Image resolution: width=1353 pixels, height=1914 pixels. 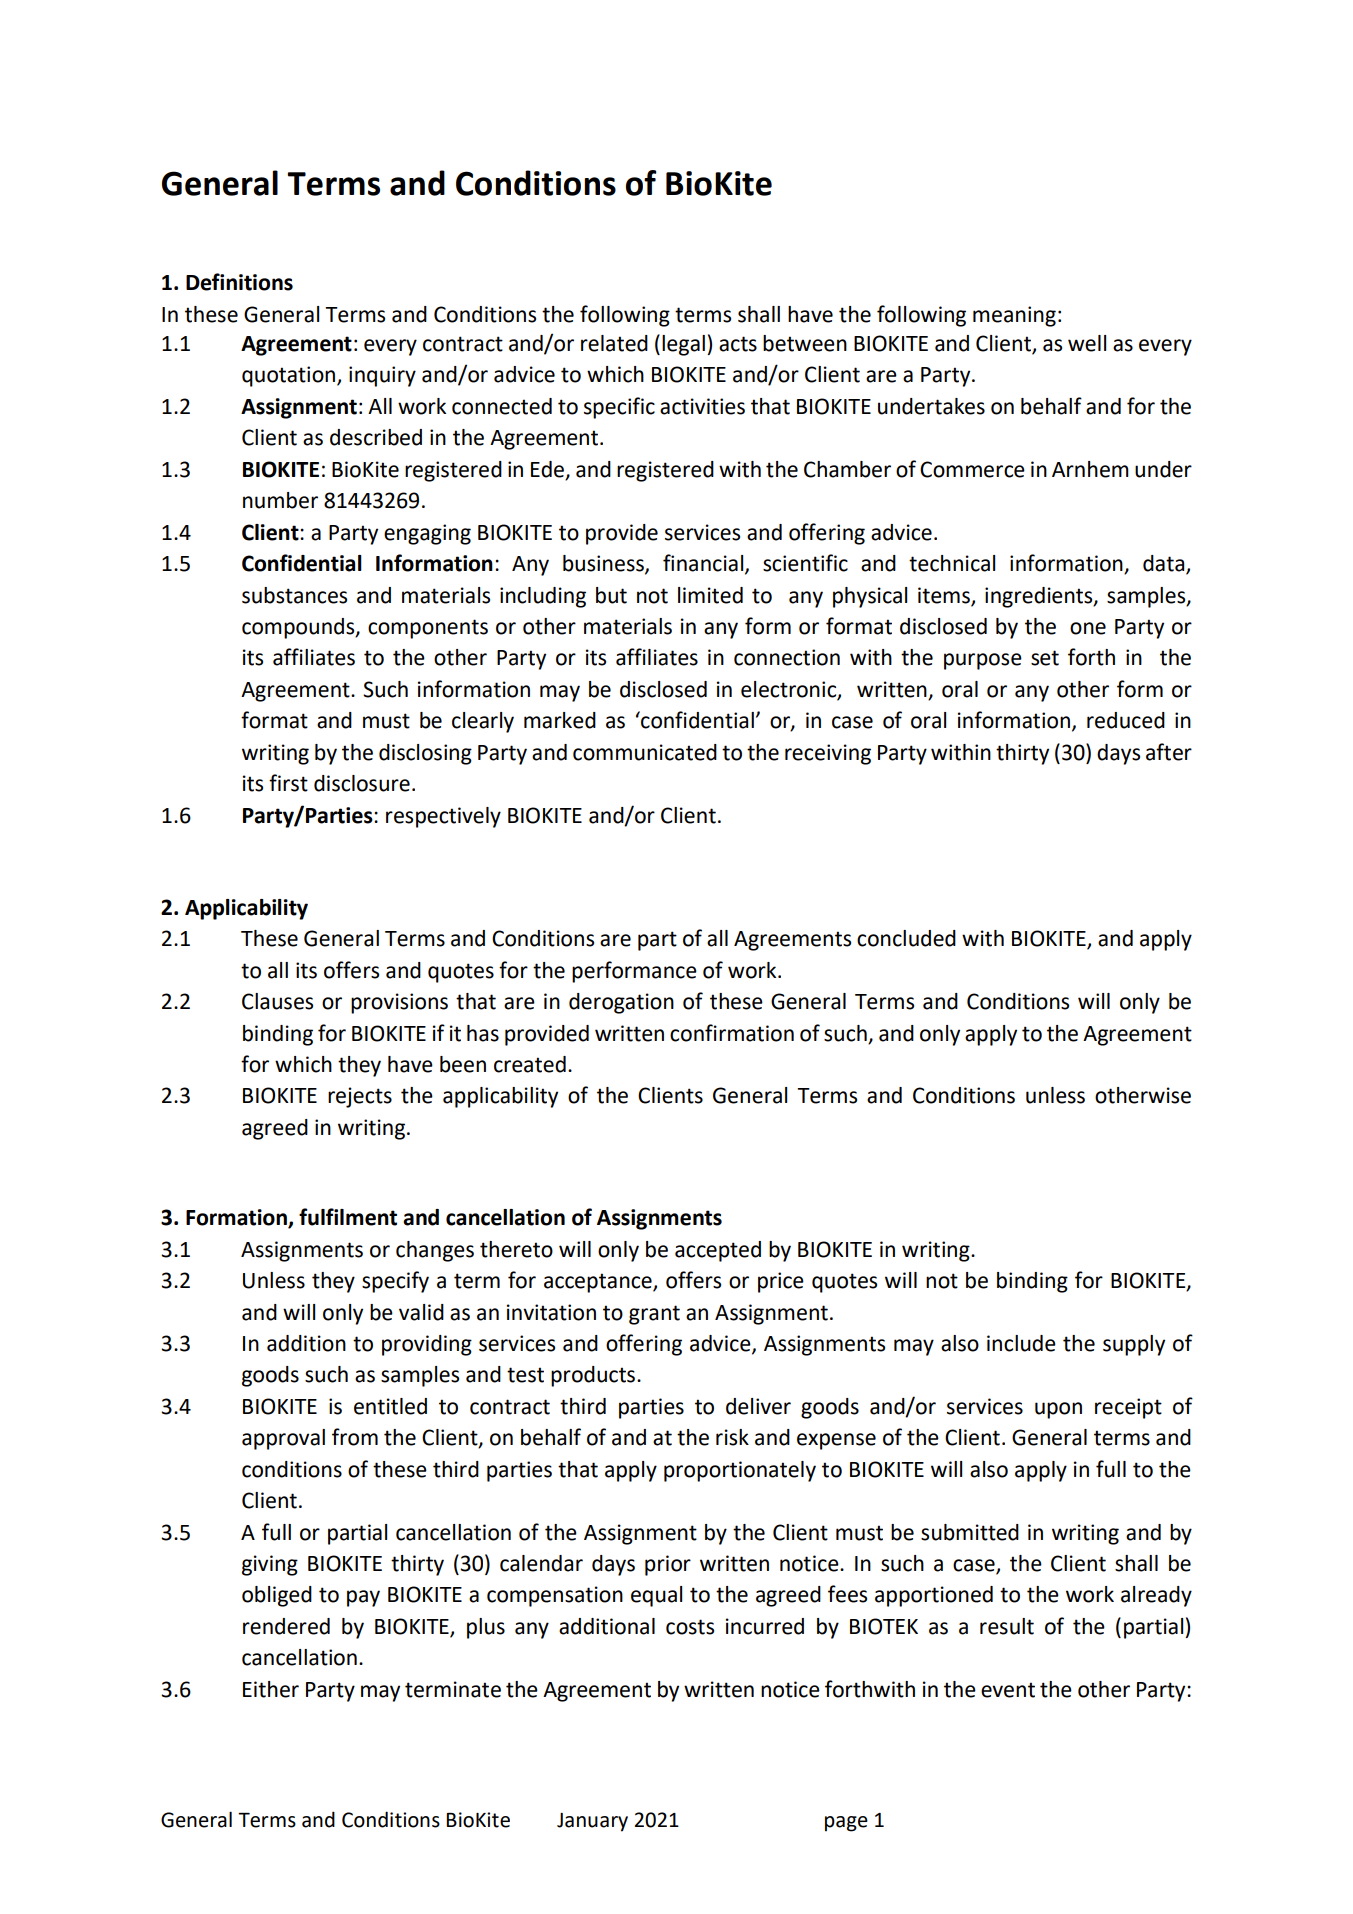 What do you see at coordinates (1087, 343) in the document?
I see `well` at bounding box center [1087, 343].
